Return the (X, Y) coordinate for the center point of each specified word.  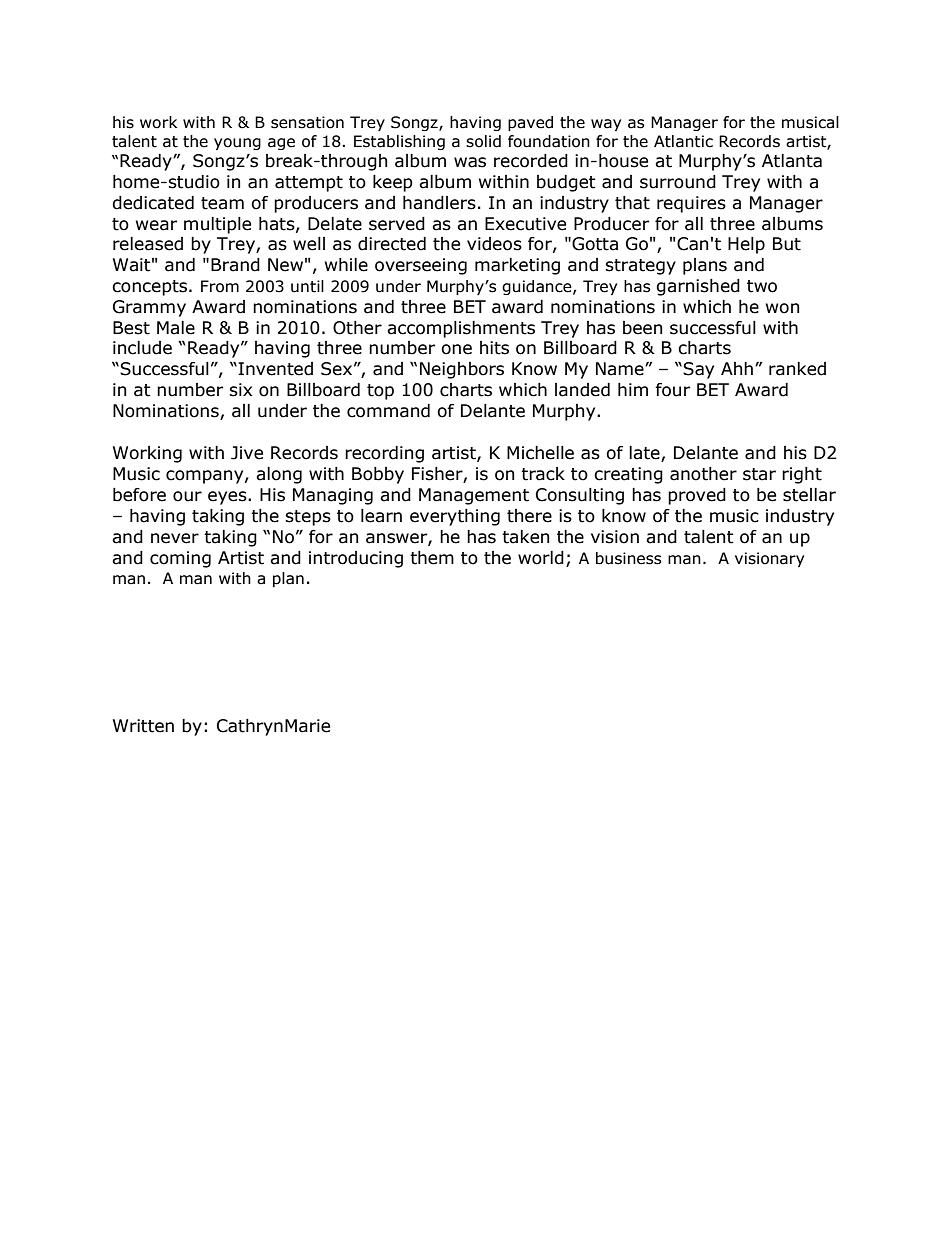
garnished (698, 287)
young (237, 144)
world (541, 558)
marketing (517, 266)
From (220, 286)
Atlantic (683, 141)
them (432, 558)
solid (483, 141)
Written (143, 726)
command (388, 411)
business (629, 558)
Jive (247, 453)
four (672, 390)
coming (180, 559)
